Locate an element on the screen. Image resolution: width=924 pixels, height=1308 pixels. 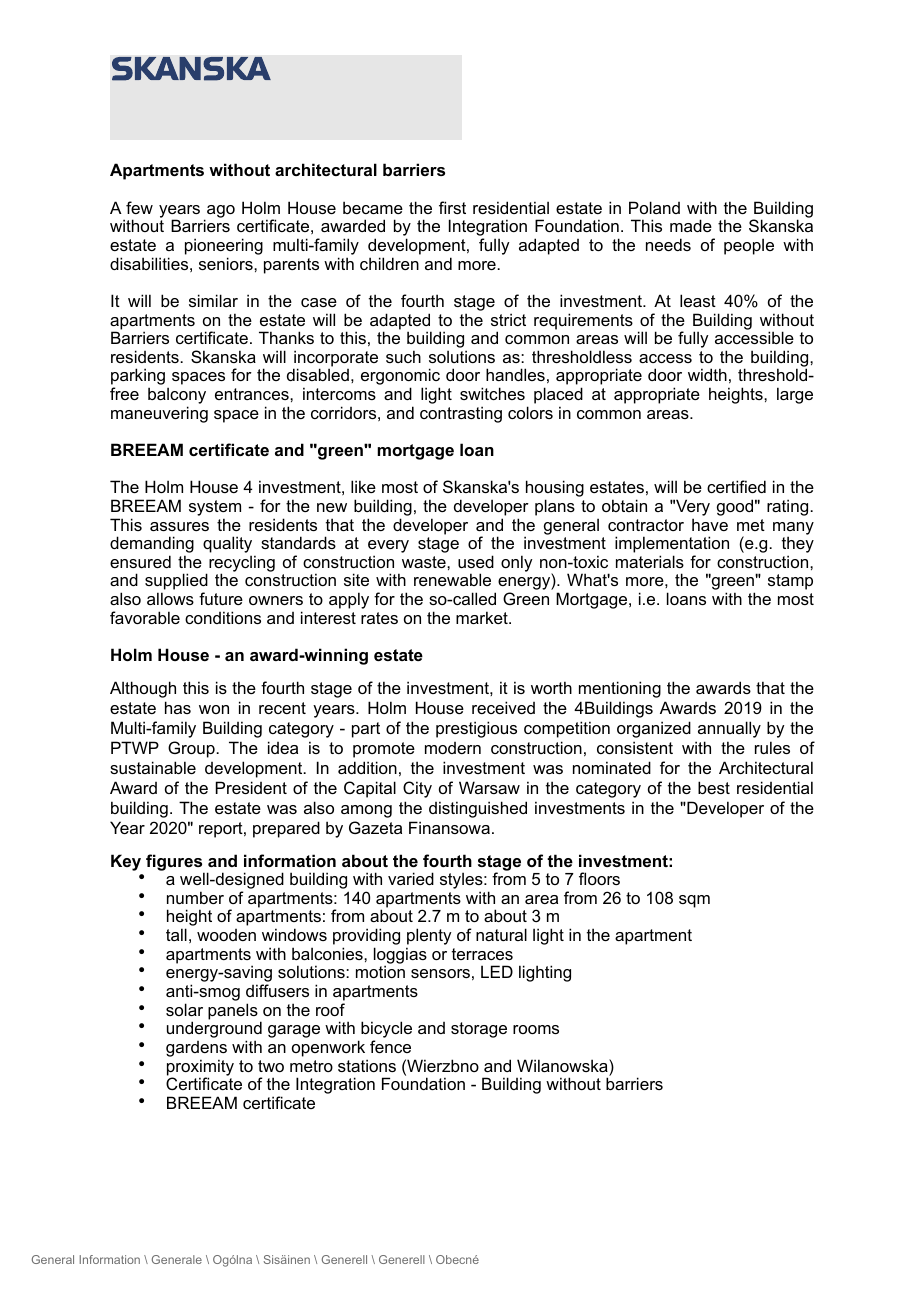
made is located at coordinates (691, 225).
